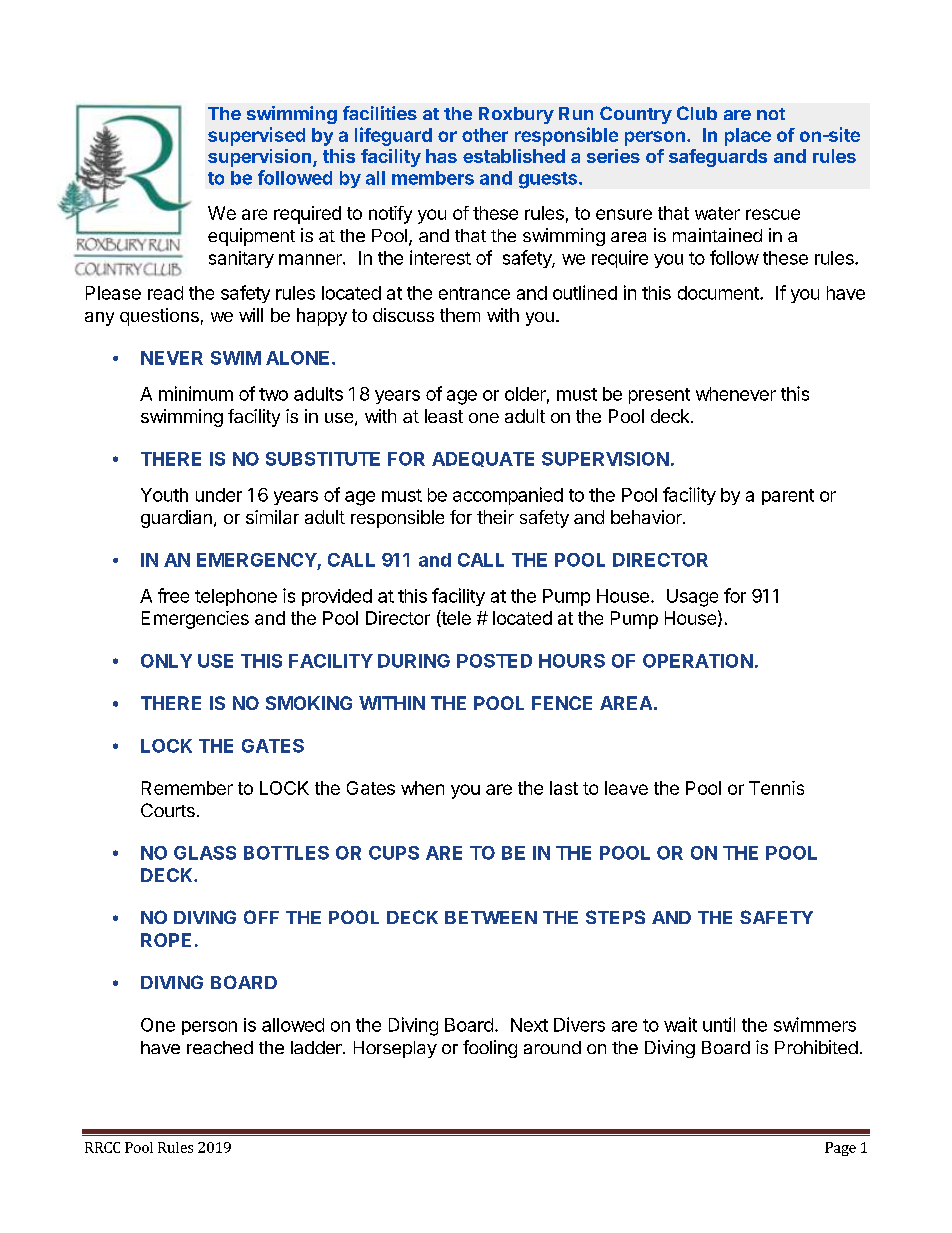 This image has height=1233, width=952. I want to click on Remember, so click(187, 788).
